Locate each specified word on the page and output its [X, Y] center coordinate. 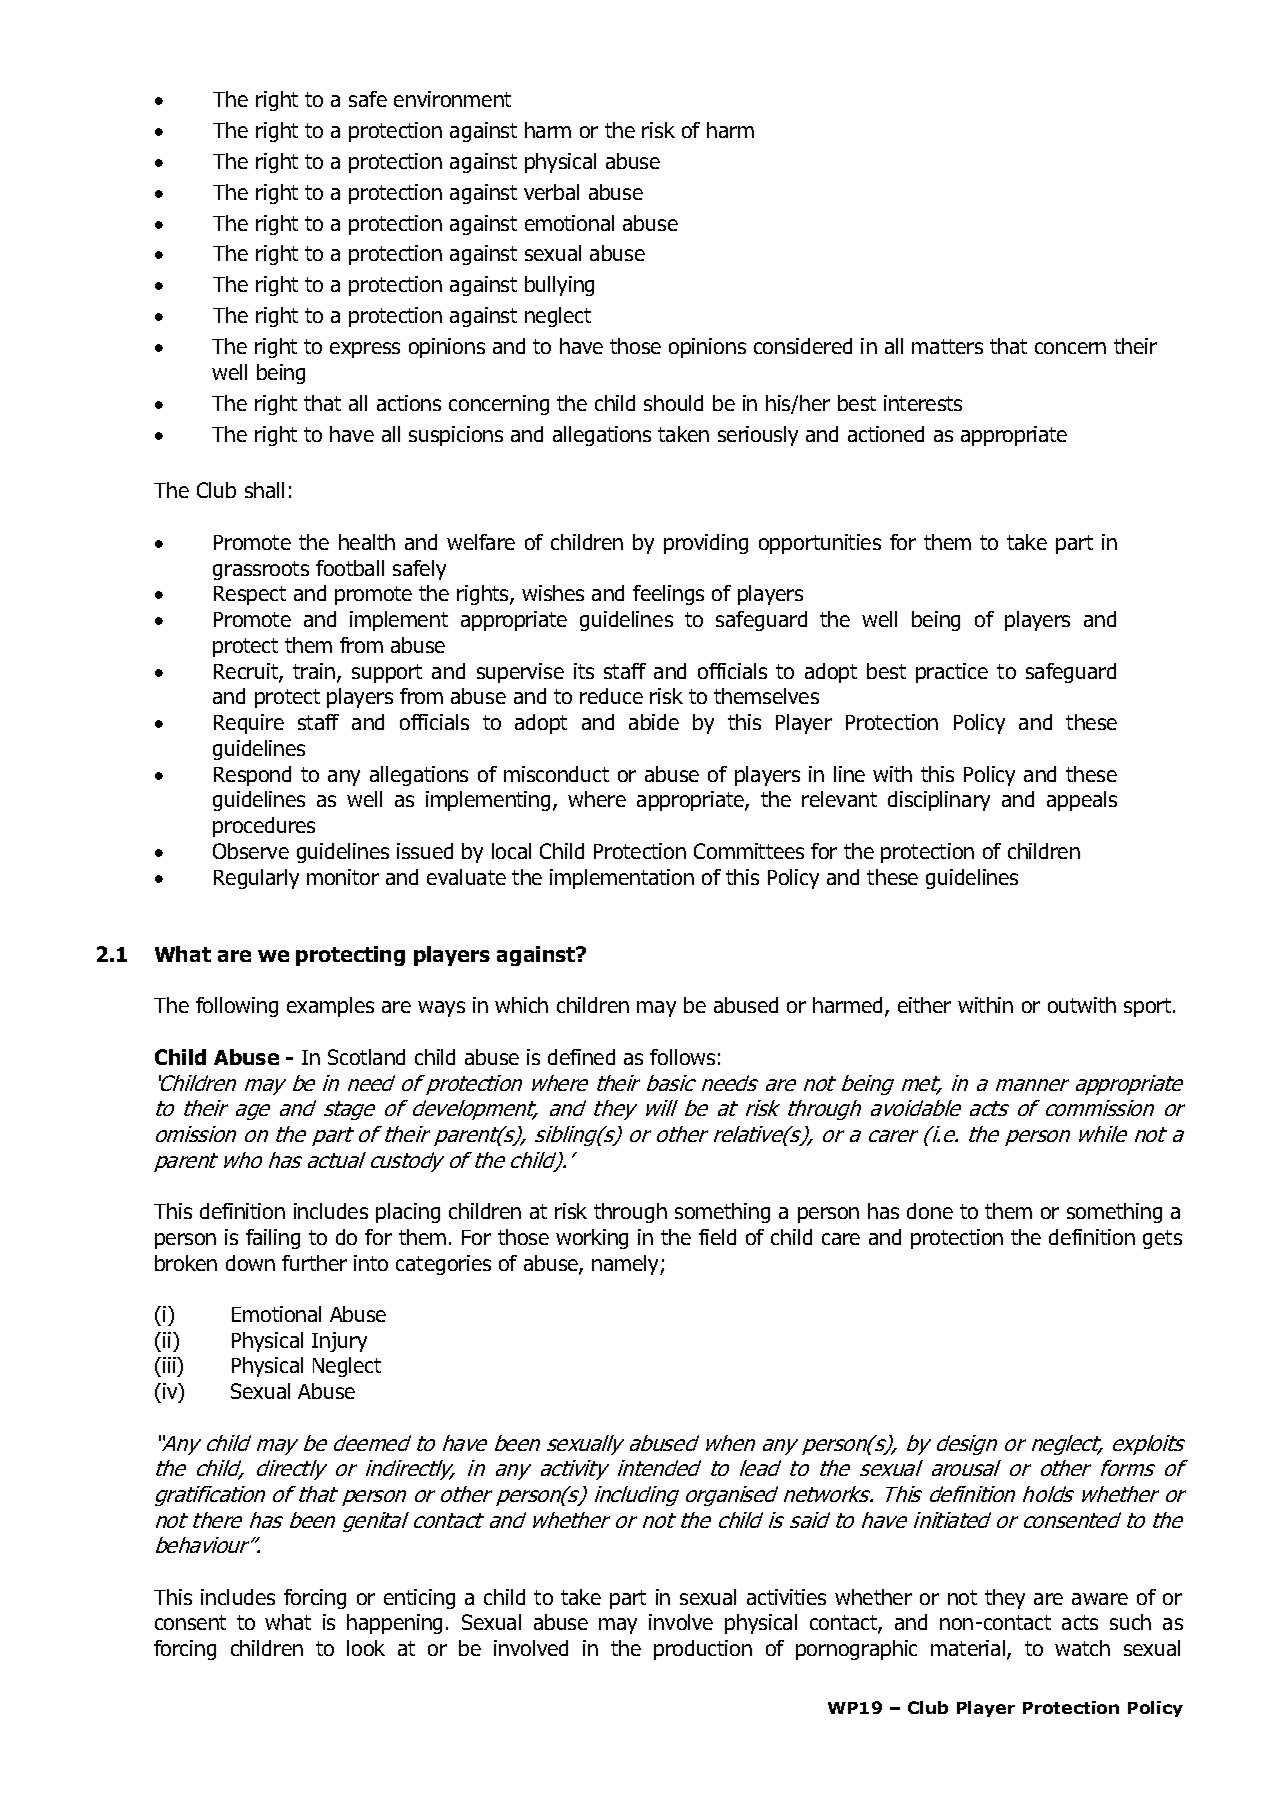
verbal [551, 192]
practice [952, 673]
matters [947, 346]
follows [682, 1057]
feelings [668, 595]
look [366, 1648]
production [703, 1650]
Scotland [366, 1057]
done [930, 1211]
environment [452, 99]
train [315, 672]
